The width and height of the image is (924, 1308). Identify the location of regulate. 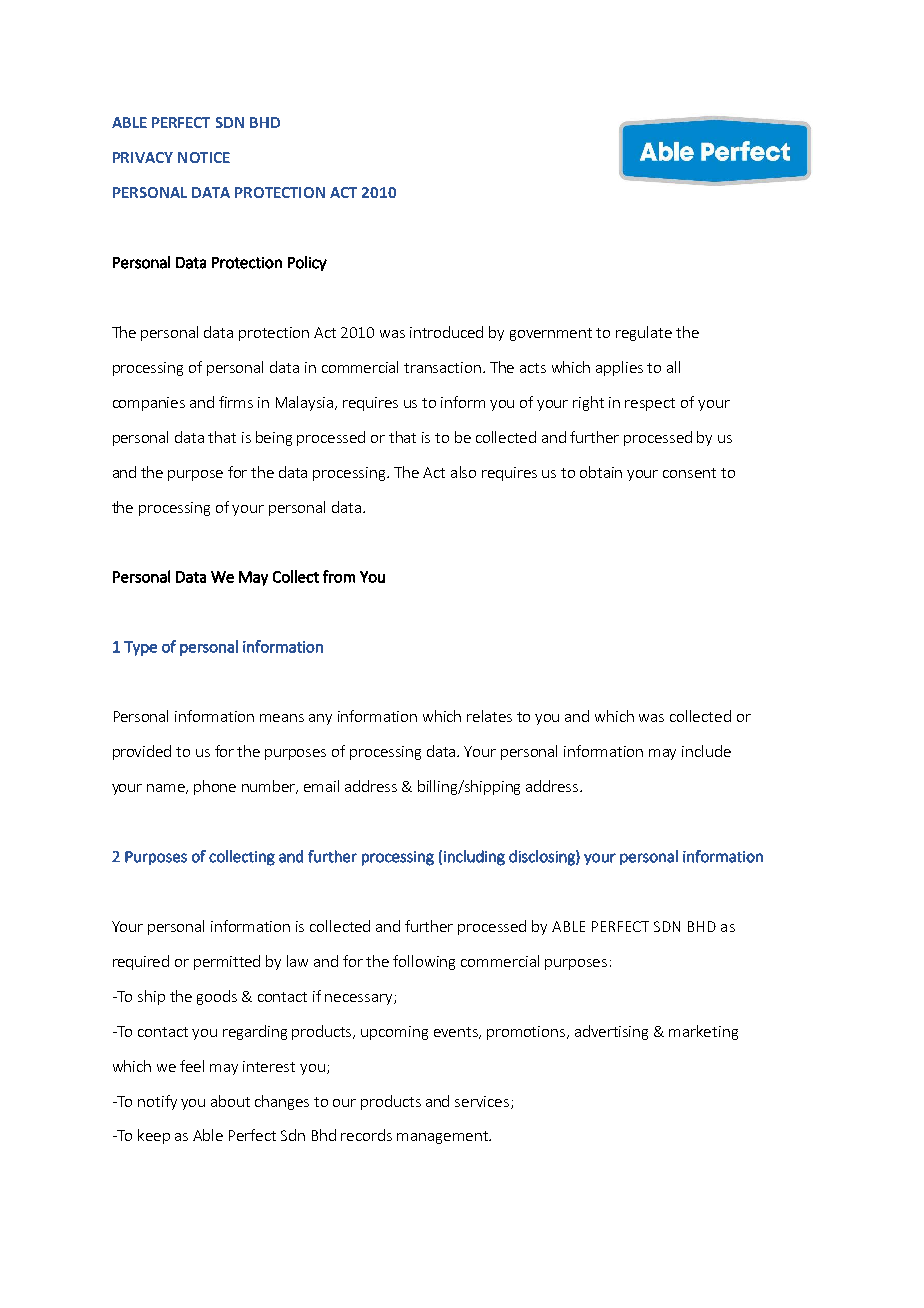
(644, 333).
